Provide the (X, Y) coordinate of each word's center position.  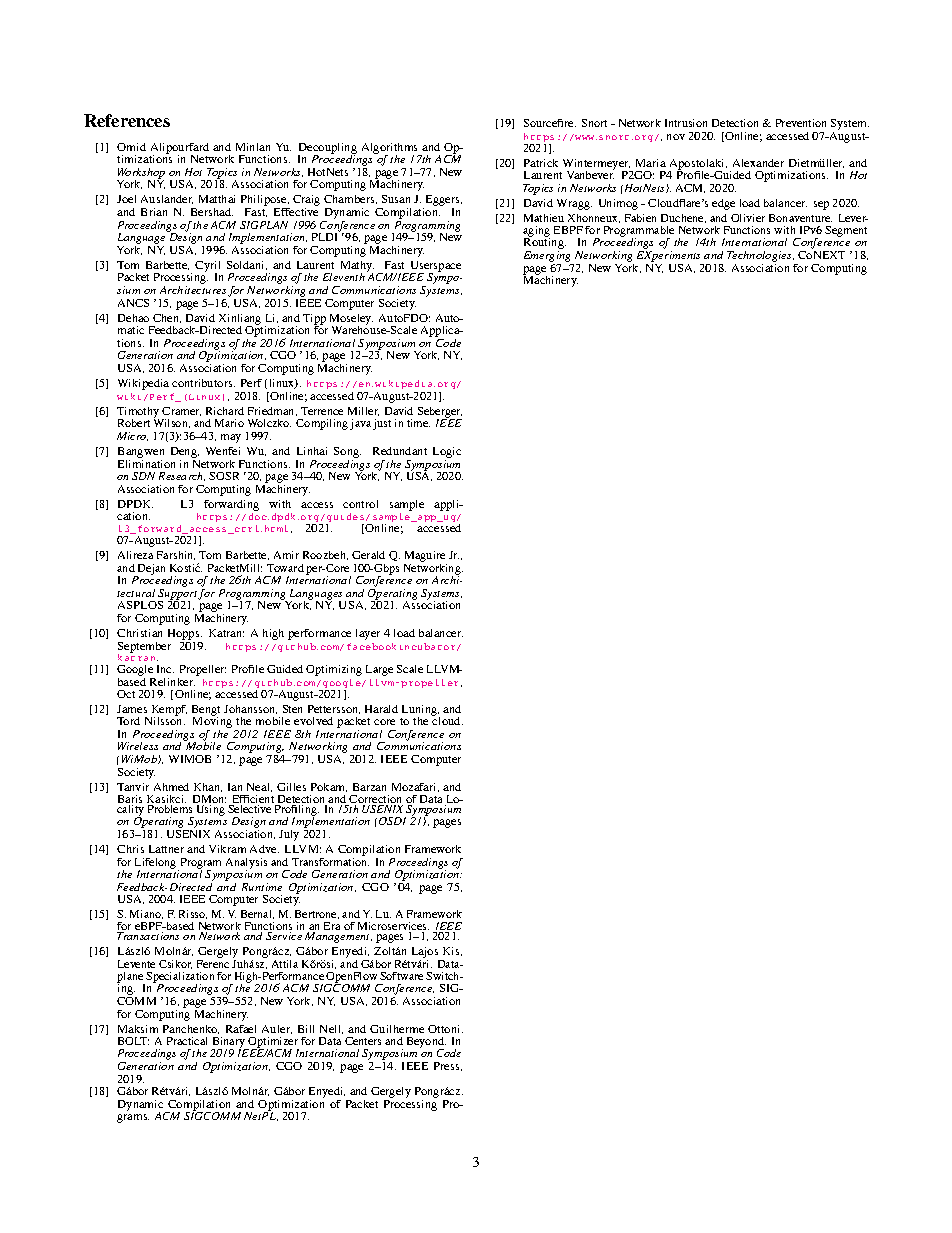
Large (379, 670)
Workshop (141, 174)
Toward (285, 568)
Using (210, 809)
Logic (447, 454)
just (382, 424)
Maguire (425, 558)
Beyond (426, 1043)
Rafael (241, 1029)
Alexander (758, 163)
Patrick (541, 163)
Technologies (760, 258)
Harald (381, 709)
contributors (203, 383)
